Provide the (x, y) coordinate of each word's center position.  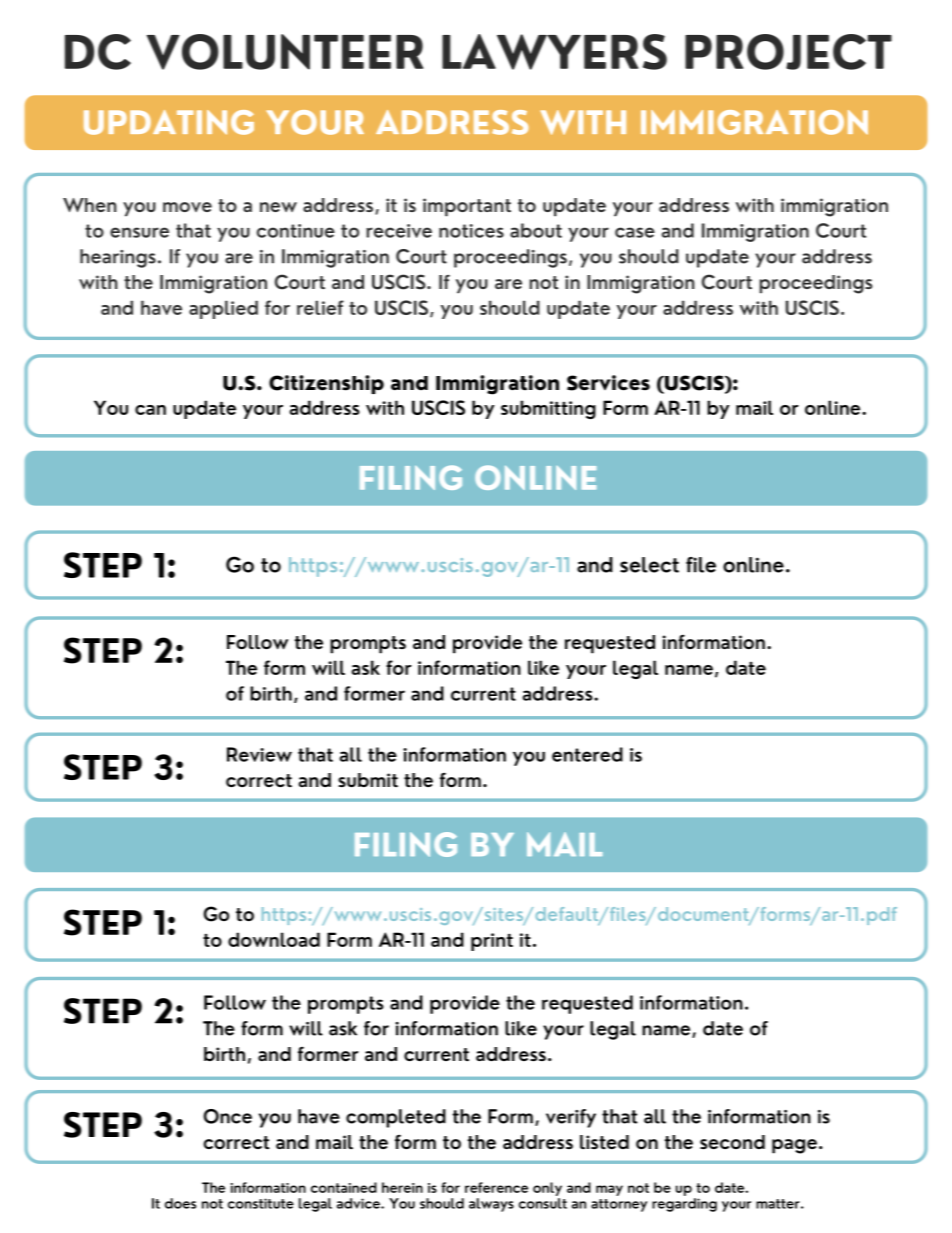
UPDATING (169, 122)
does (180, 1203)
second (732, 1142)
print (492, 942)
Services (608, 383)
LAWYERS (554, 52)
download (274, 939)
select (649, 565)
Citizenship (326, 384)
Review (259, 754)
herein (402, 1187)
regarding (684, 1205)
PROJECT (788, 52)
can (150, 410)
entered (587, 754)
